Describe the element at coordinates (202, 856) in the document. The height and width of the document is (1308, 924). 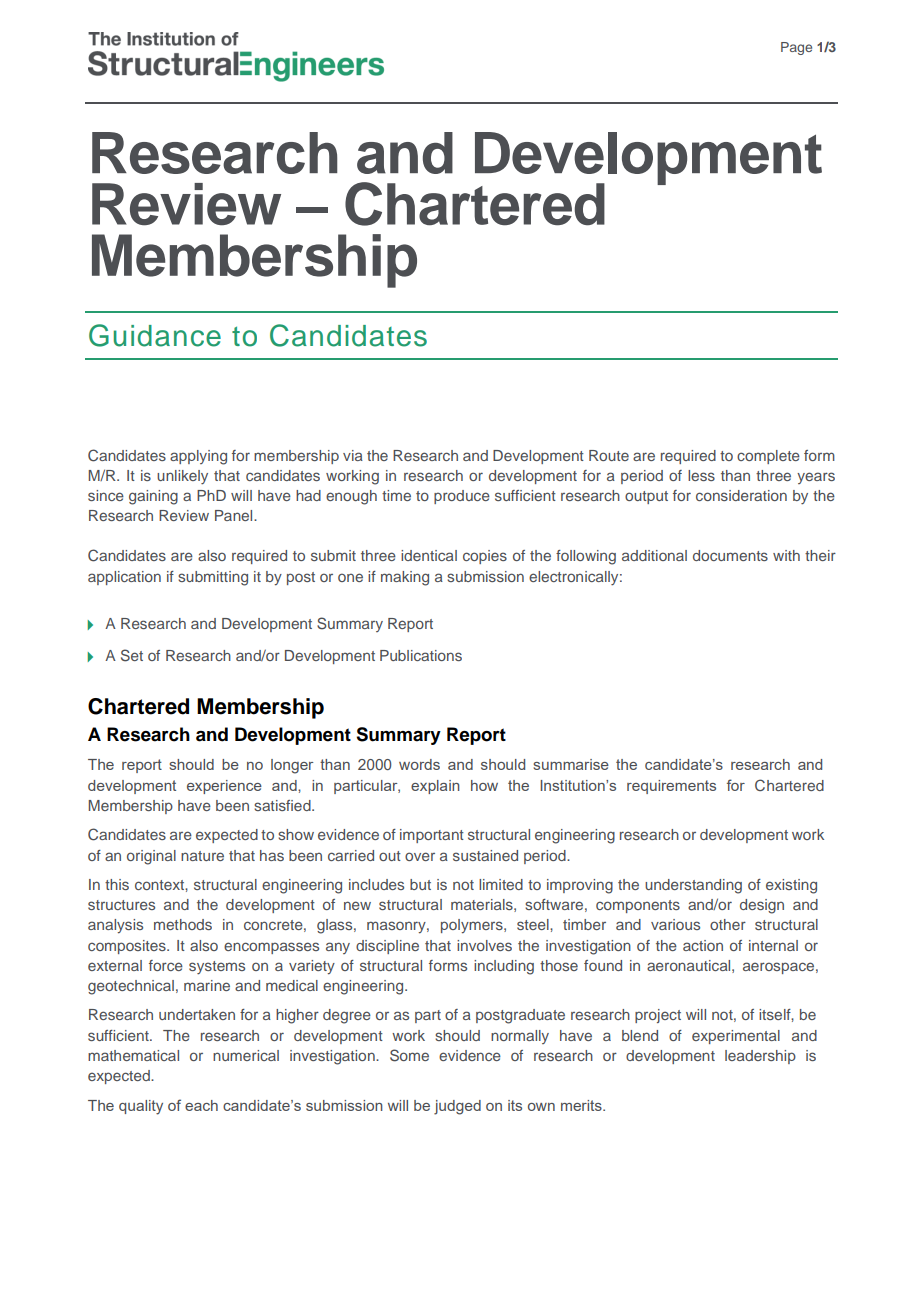
I see `nature` at that location.
